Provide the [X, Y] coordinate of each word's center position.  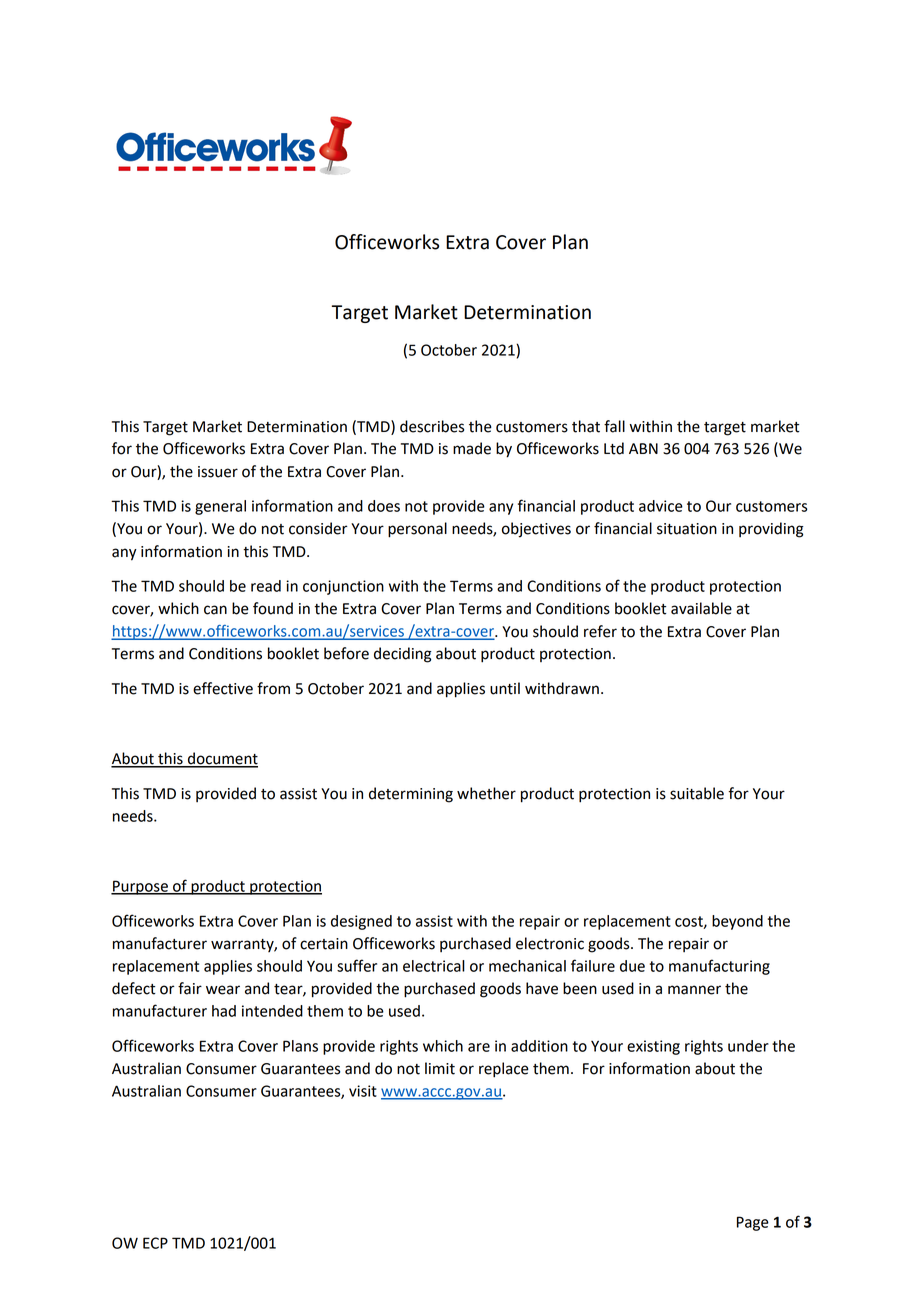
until [505, 688]
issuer [218, 472]
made [472, 448]
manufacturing [719, 967]
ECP [155, 1243]
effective [223, 688]
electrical [434, 966]
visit [363, 1091]
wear [223, 990]
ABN [643, 448]
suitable [697, 793]
